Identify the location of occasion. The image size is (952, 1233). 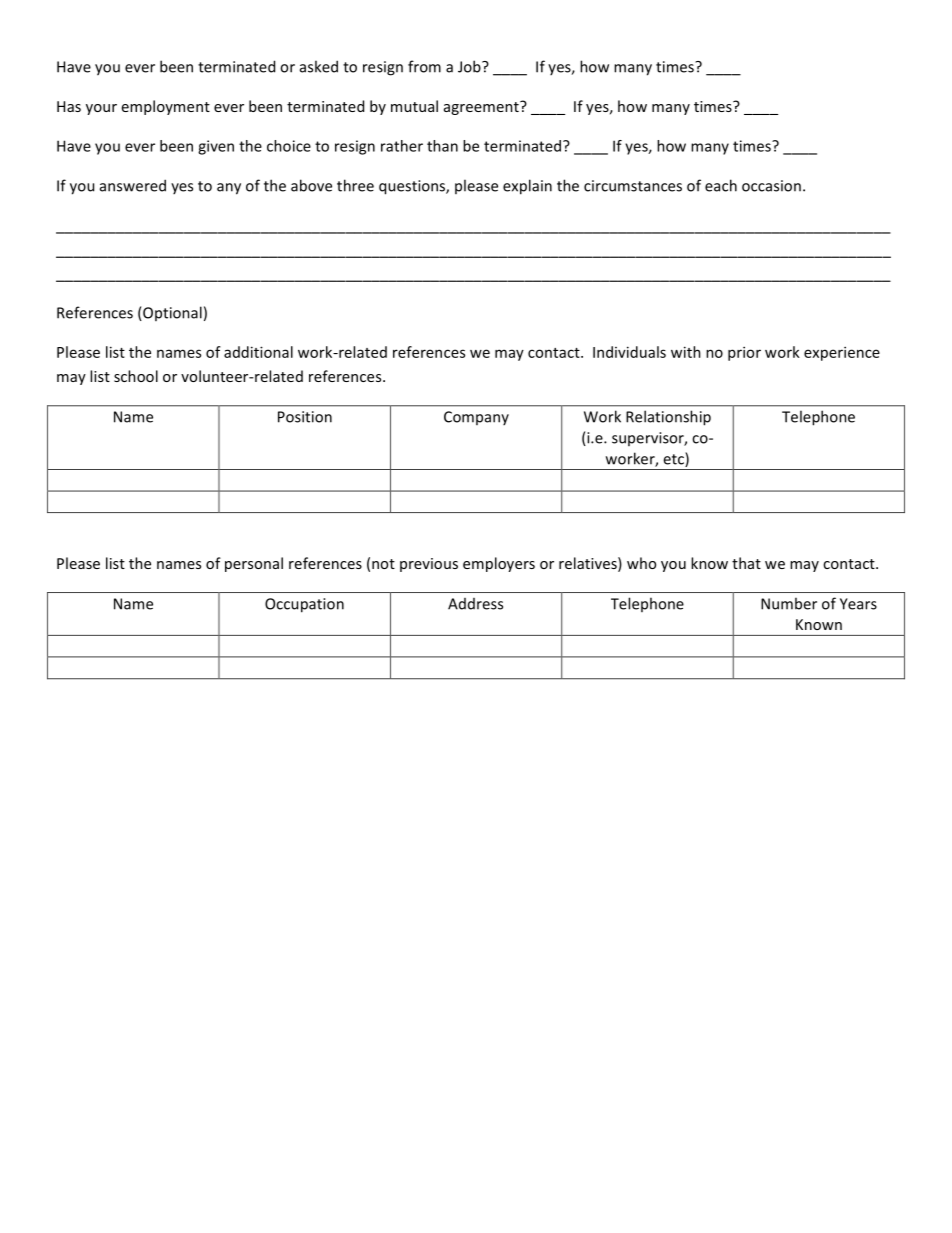
(771, 186).
